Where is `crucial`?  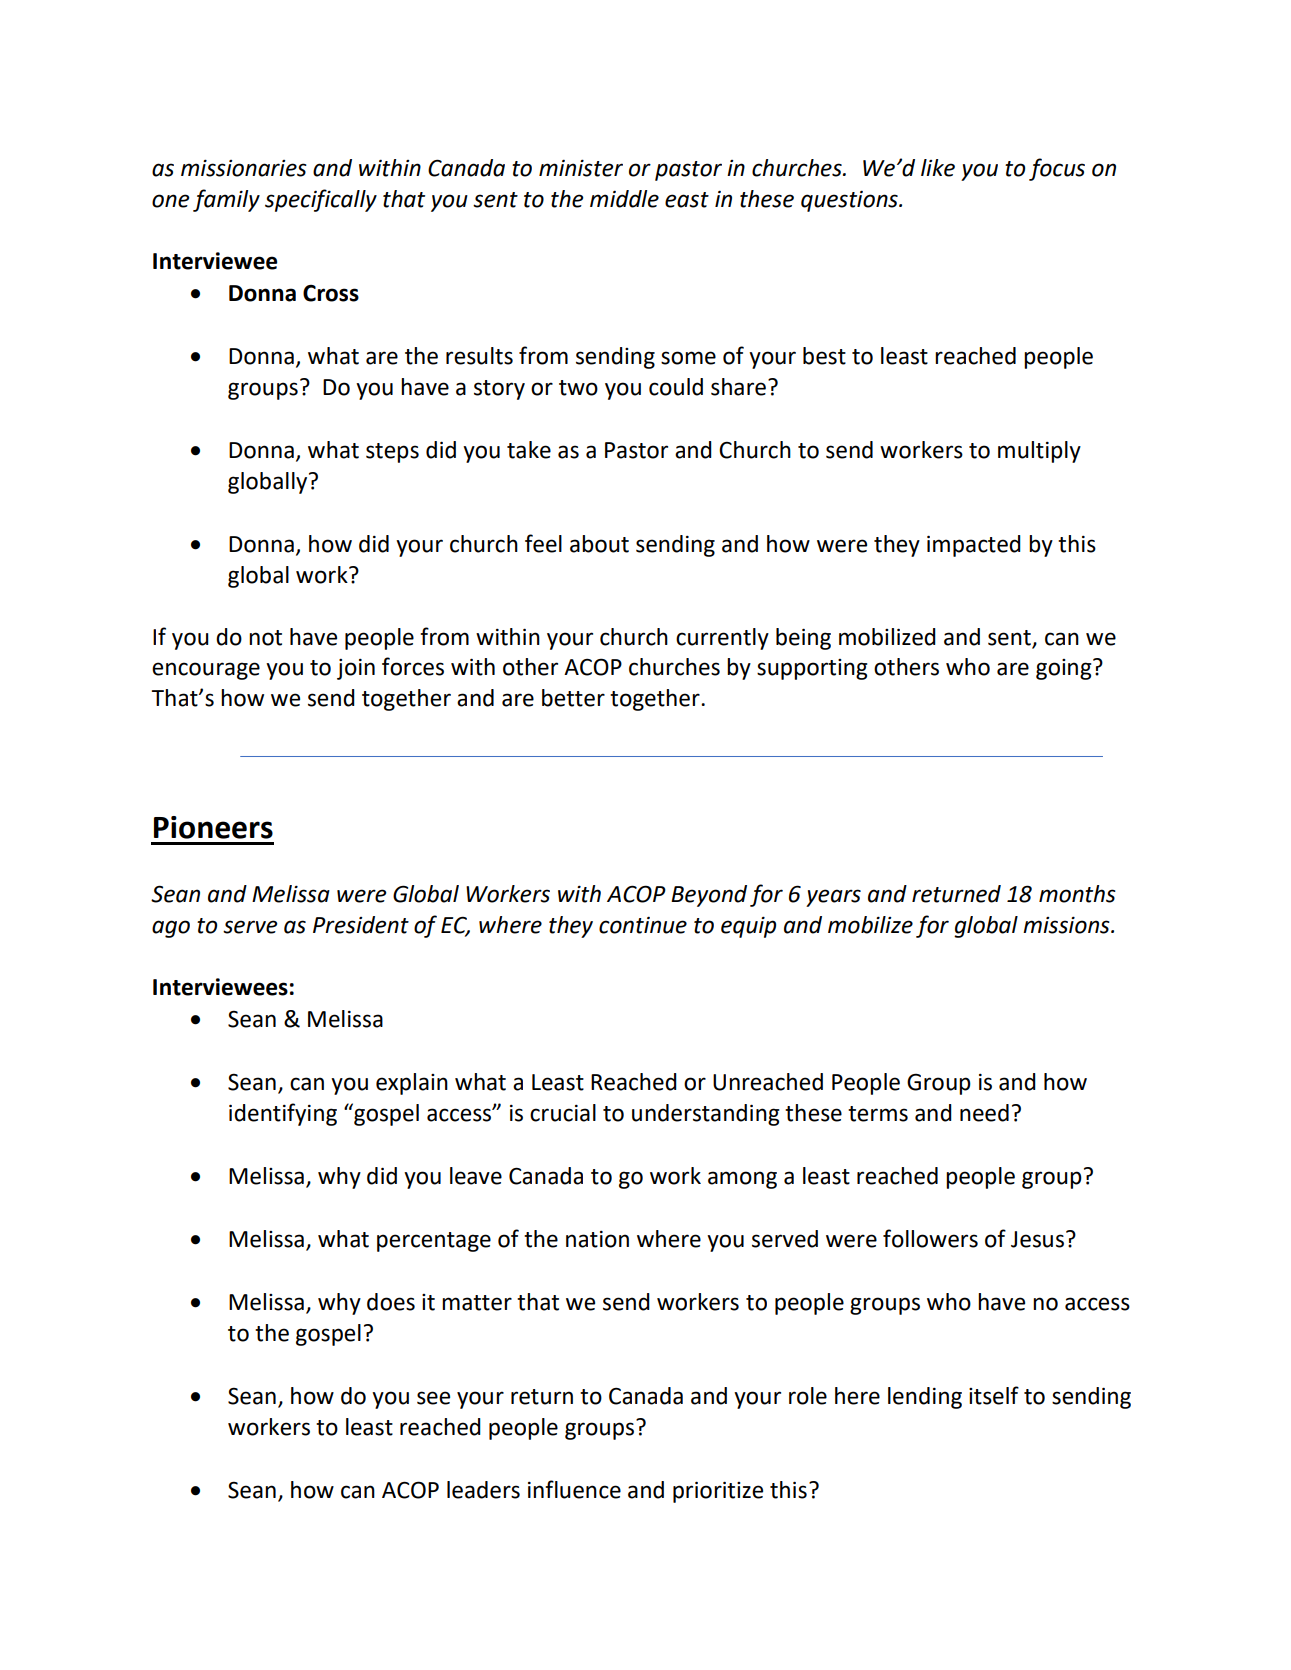 crucial is located at coordinates (563, 1113).
